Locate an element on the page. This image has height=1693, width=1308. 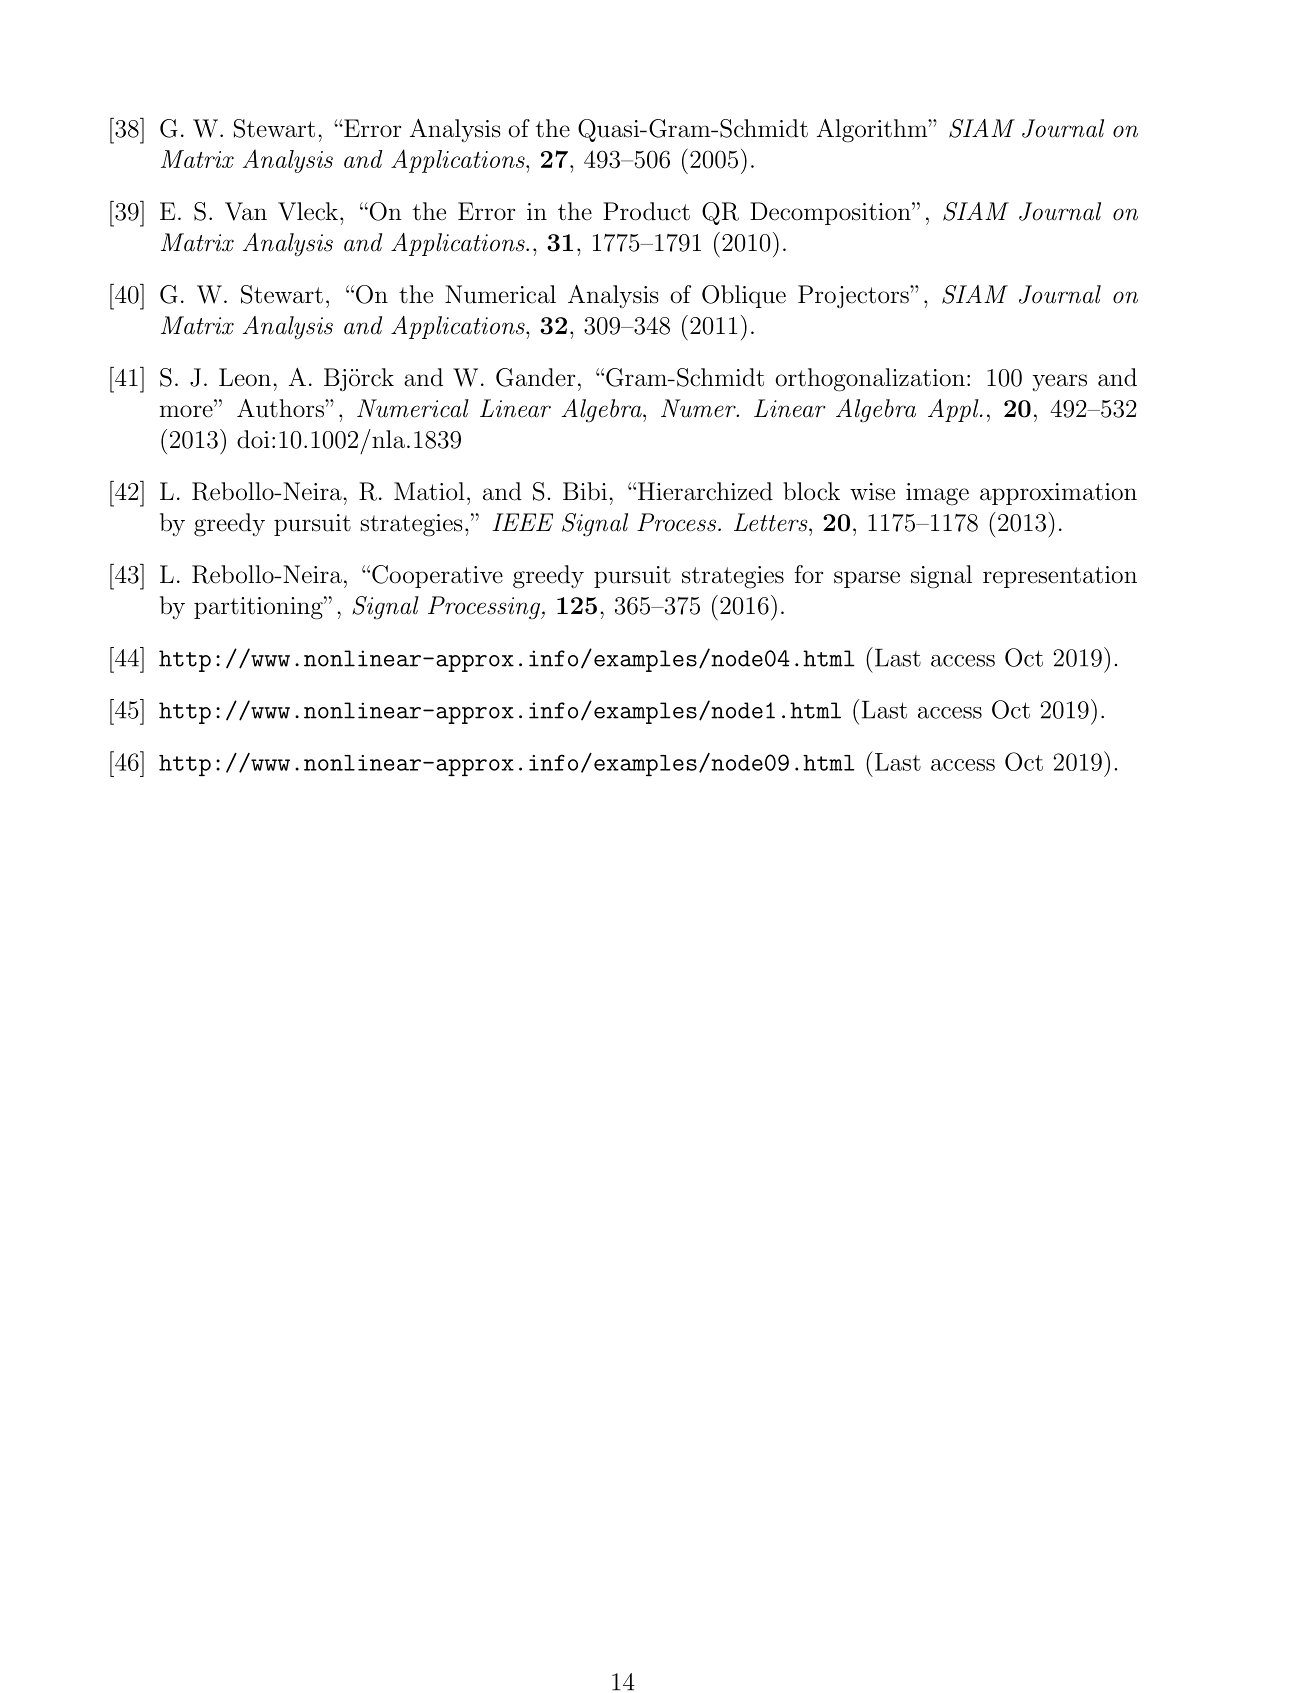
image is located at coordinates (937, 494).
